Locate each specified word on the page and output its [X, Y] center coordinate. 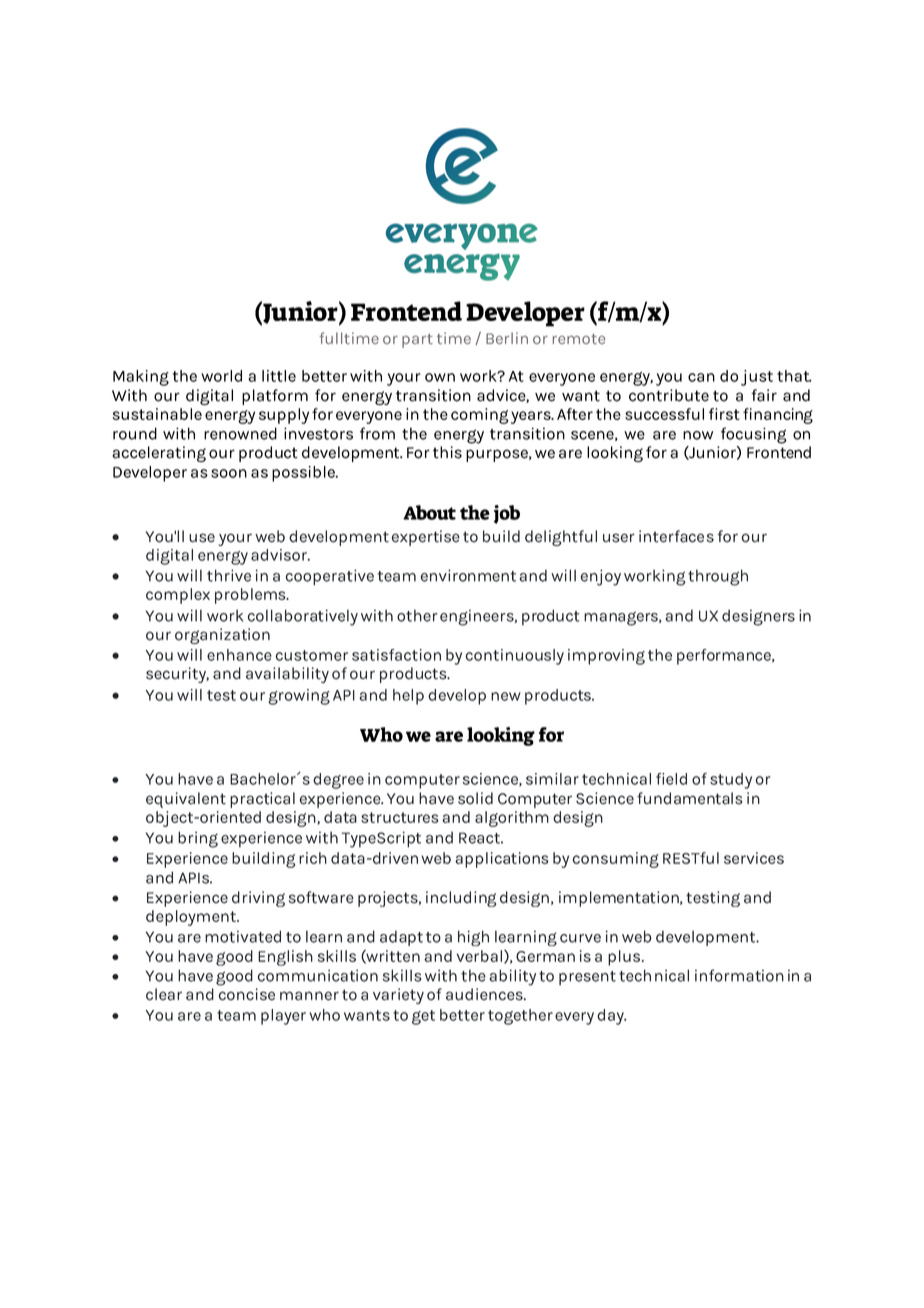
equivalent [186, 800]
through [718, 577]
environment [468, 575]
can [701, 377]
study [731, 781]
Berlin [507, 338]
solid [475, 798]
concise [247, 994]
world [221, 376]
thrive [229, 575]
